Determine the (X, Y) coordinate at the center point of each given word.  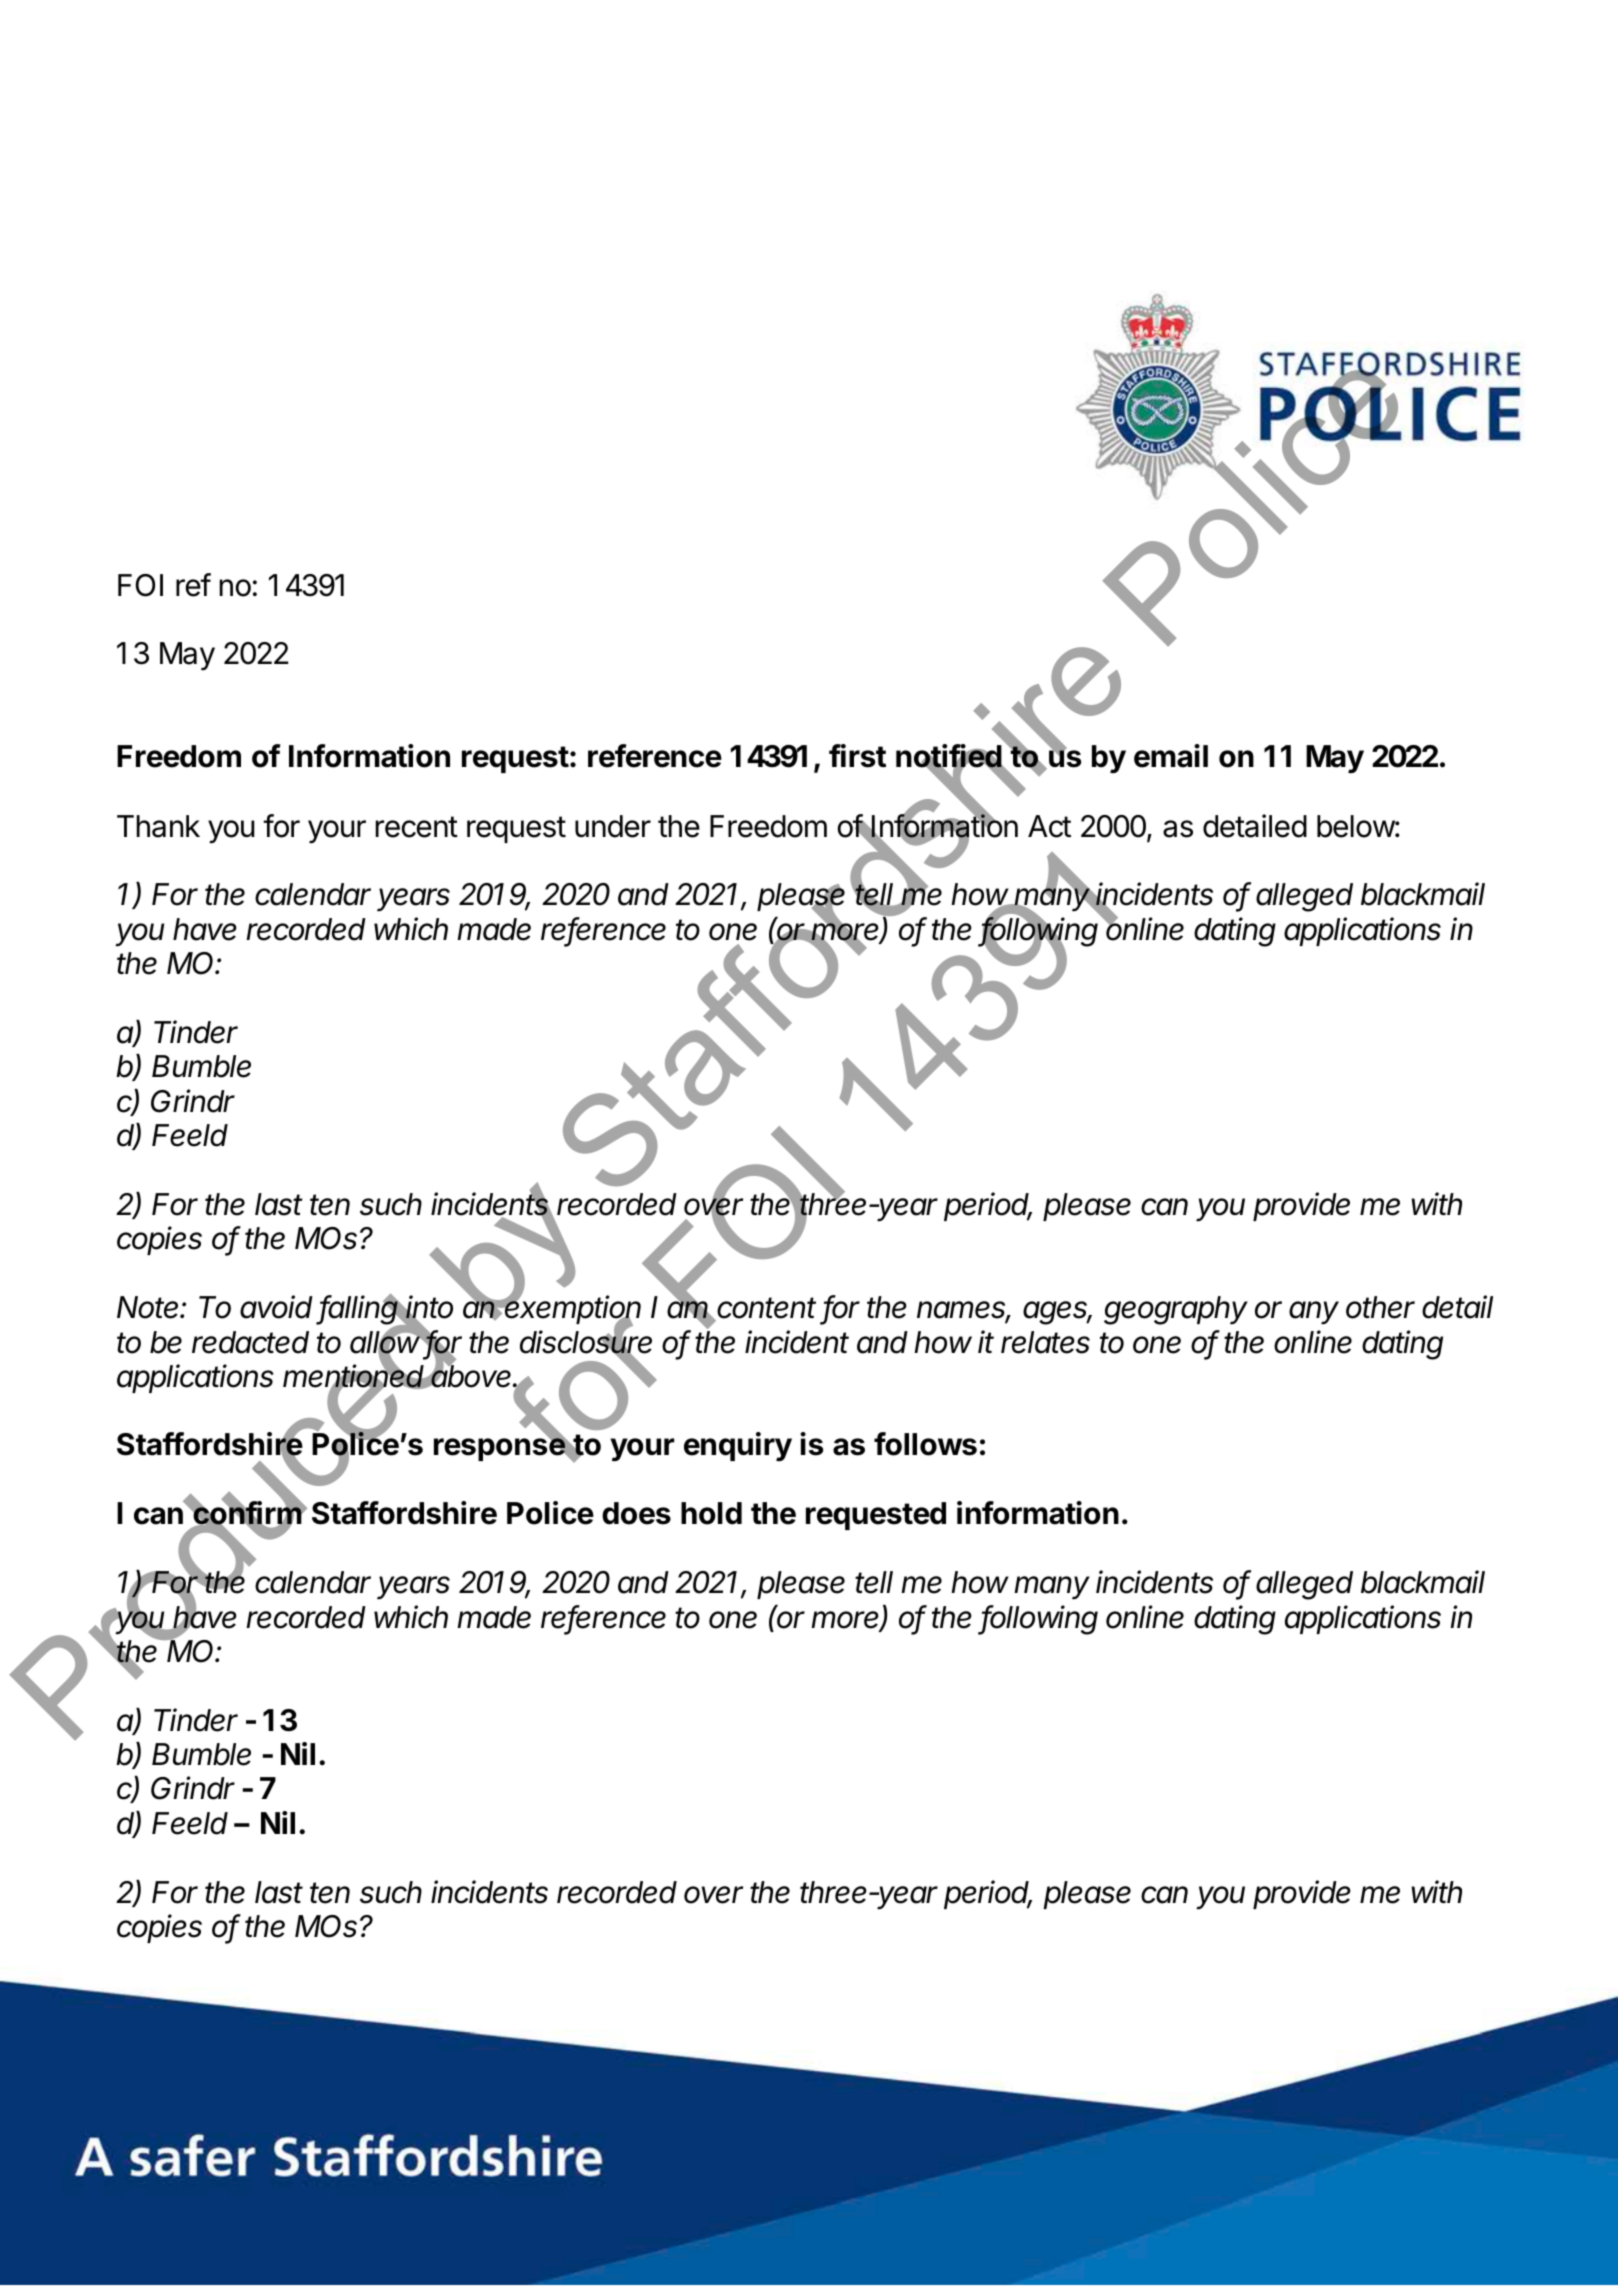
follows (925, 1444)
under (613, 826)
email (1171, 756)
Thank (158, 826)
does (636, 1513)
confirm (248, 1513)
